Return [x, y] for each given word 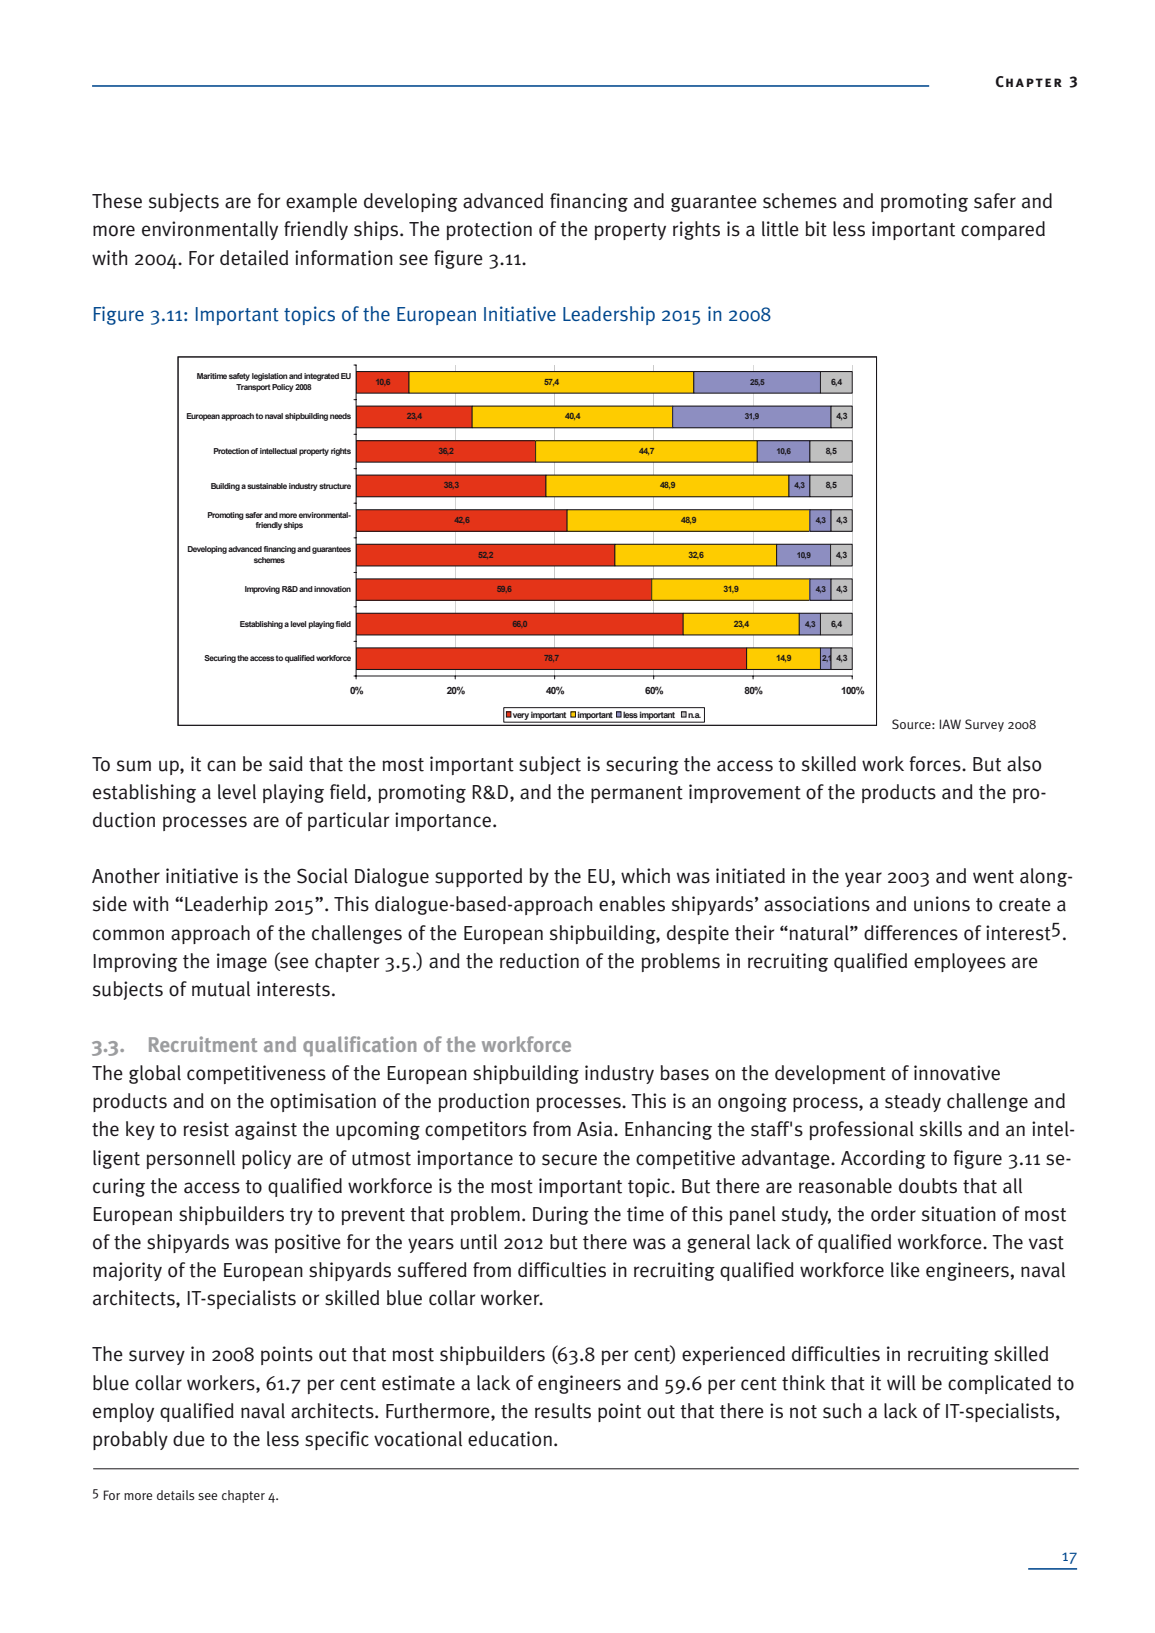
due [189, 1439]
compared [1003, 230]
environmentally [210, 230]
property [630, 231]
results [563, 1411]
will [901, 1382]
